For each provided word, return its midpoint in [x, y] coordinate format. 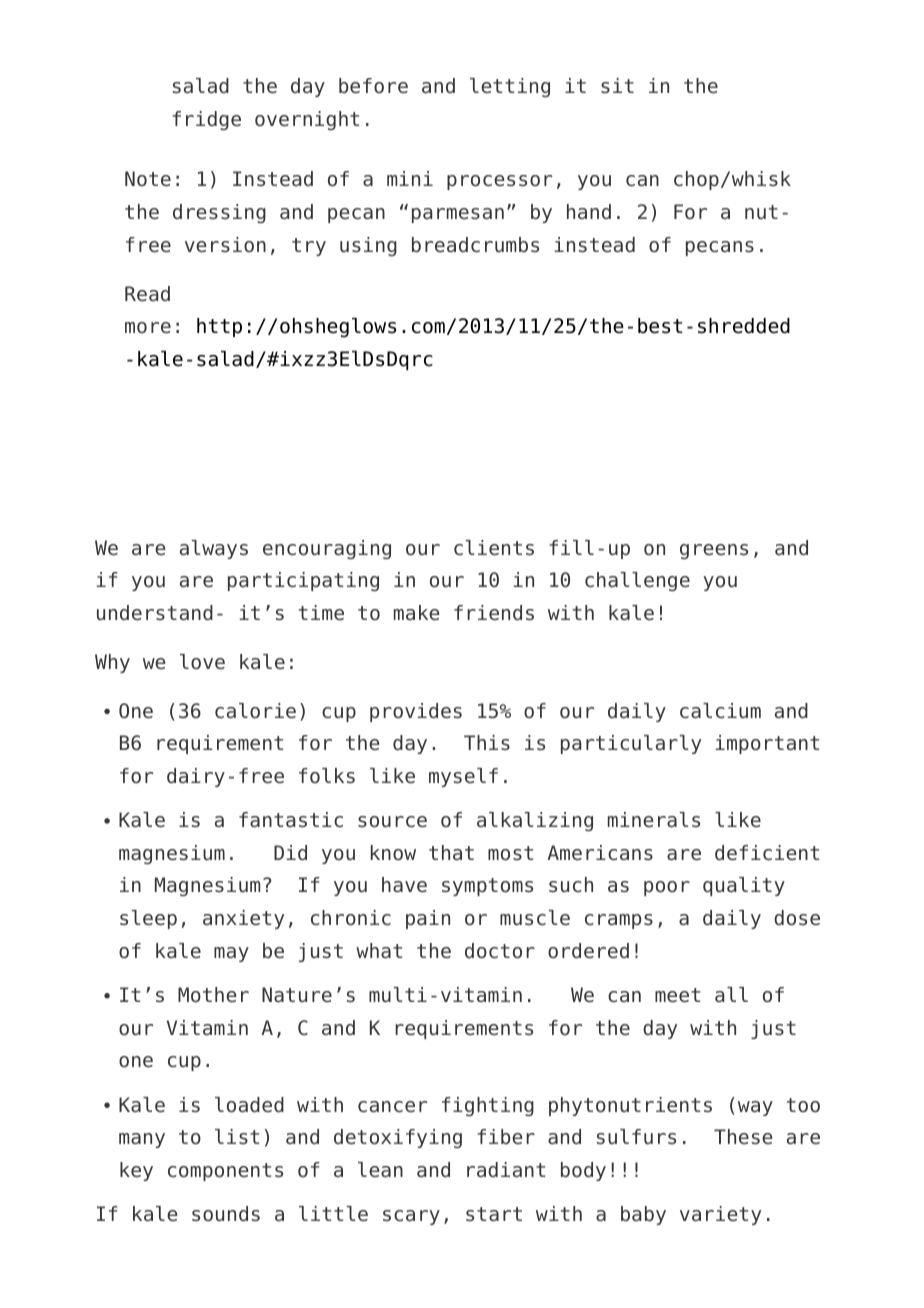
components [225, 1172]
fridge [206, 120]
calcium [720, 711]
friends [494, 613]
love [202, 662]
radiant [506, 1170]
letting [510, 87]
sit [617, 85]
